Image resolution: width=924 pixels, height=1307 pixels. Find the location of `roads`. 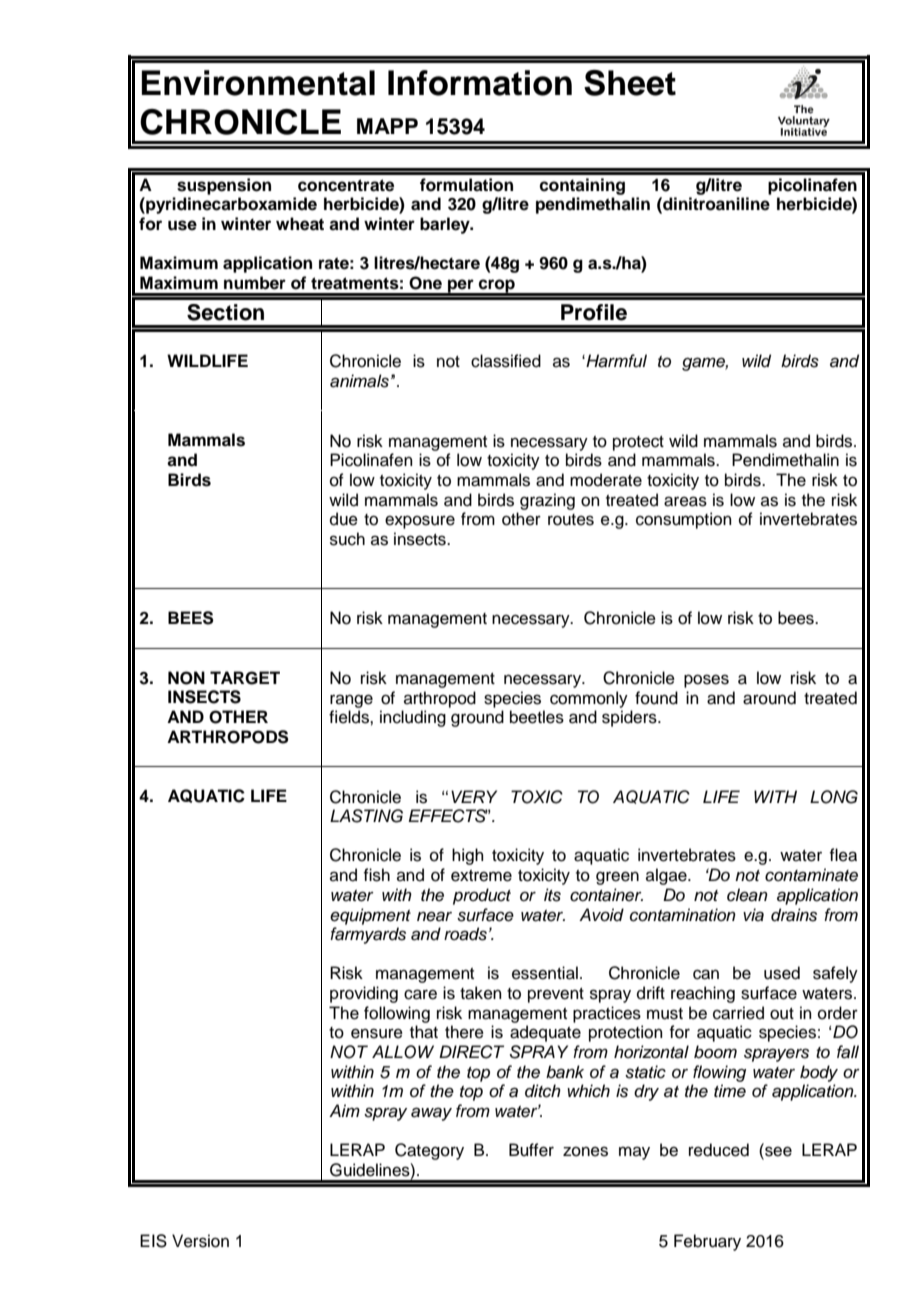

roads is located at coordinates (465, 934).
